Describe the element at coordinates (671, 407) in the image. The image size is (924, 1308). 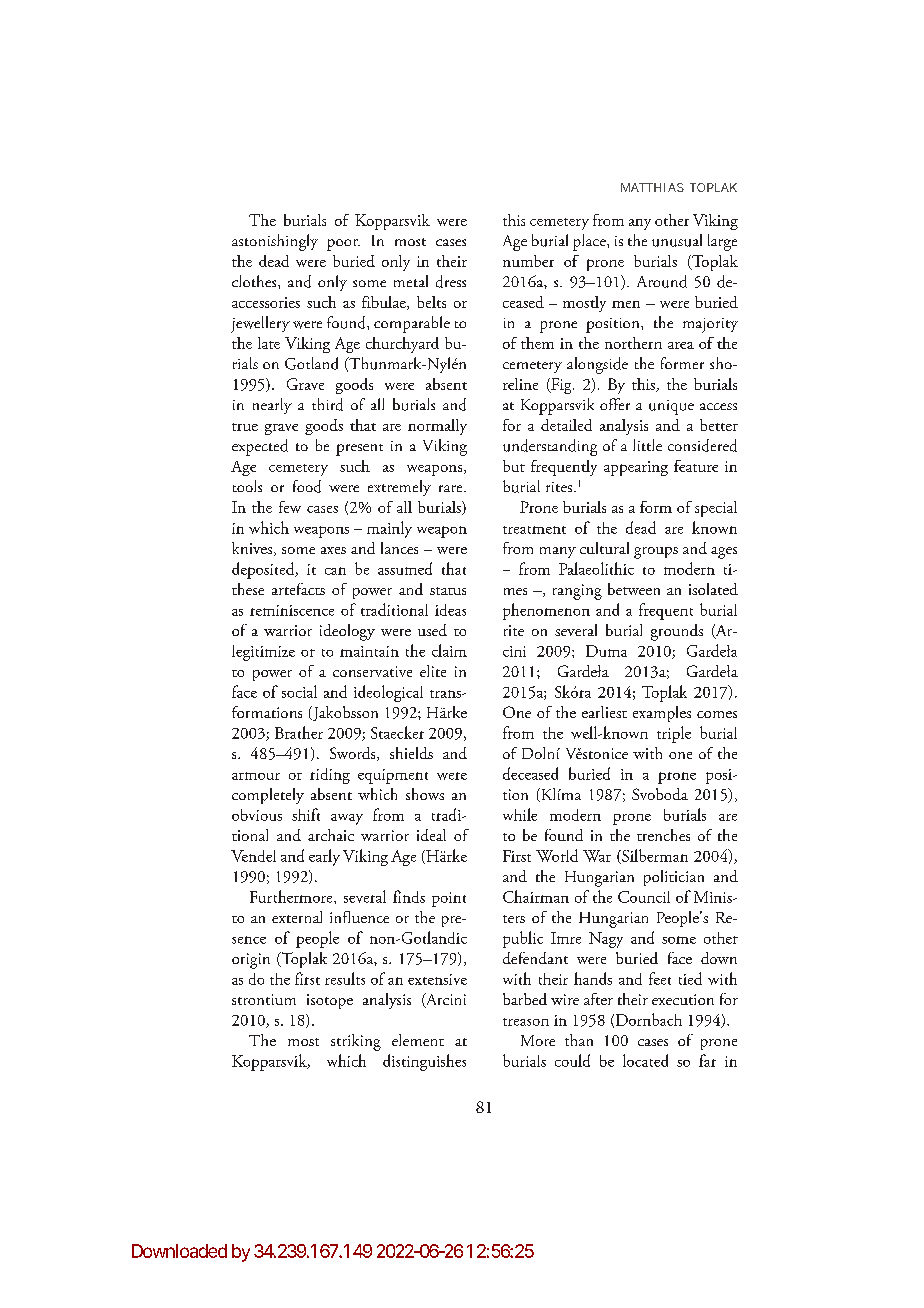
I see `unique` at that location.
